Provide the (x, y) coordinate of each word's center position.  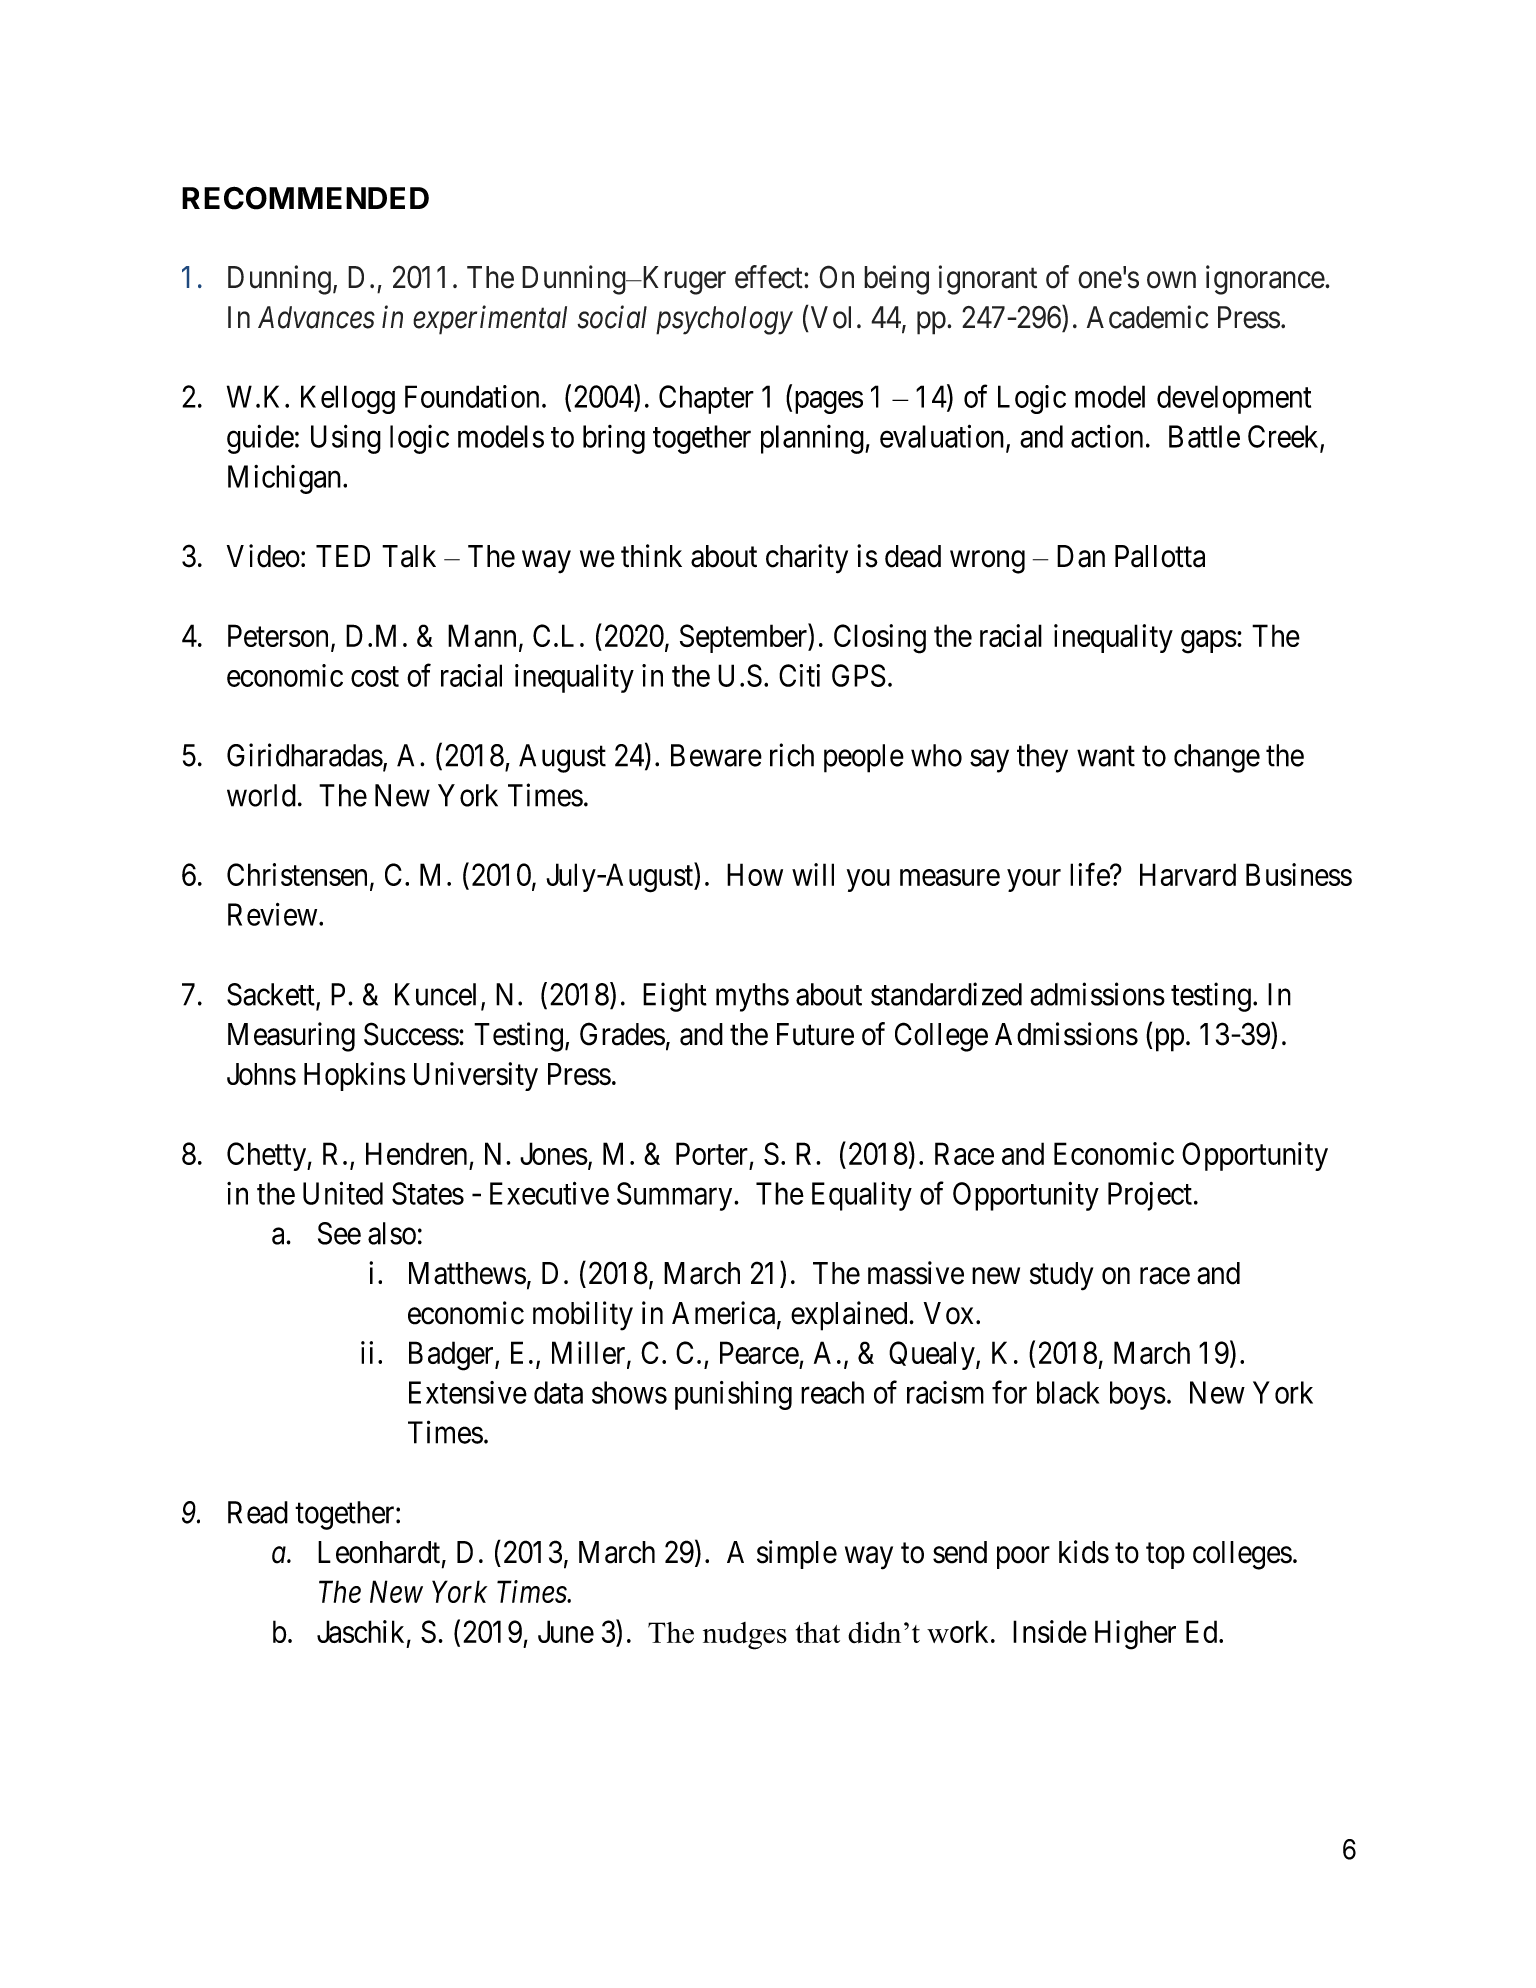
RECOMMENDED (305, 198)
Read (258, 1512)
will (813, 874)
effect (770, 277)
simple (797, 1554)
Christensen (297, 874)
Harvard (1188, 874)
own (1171, 280)
